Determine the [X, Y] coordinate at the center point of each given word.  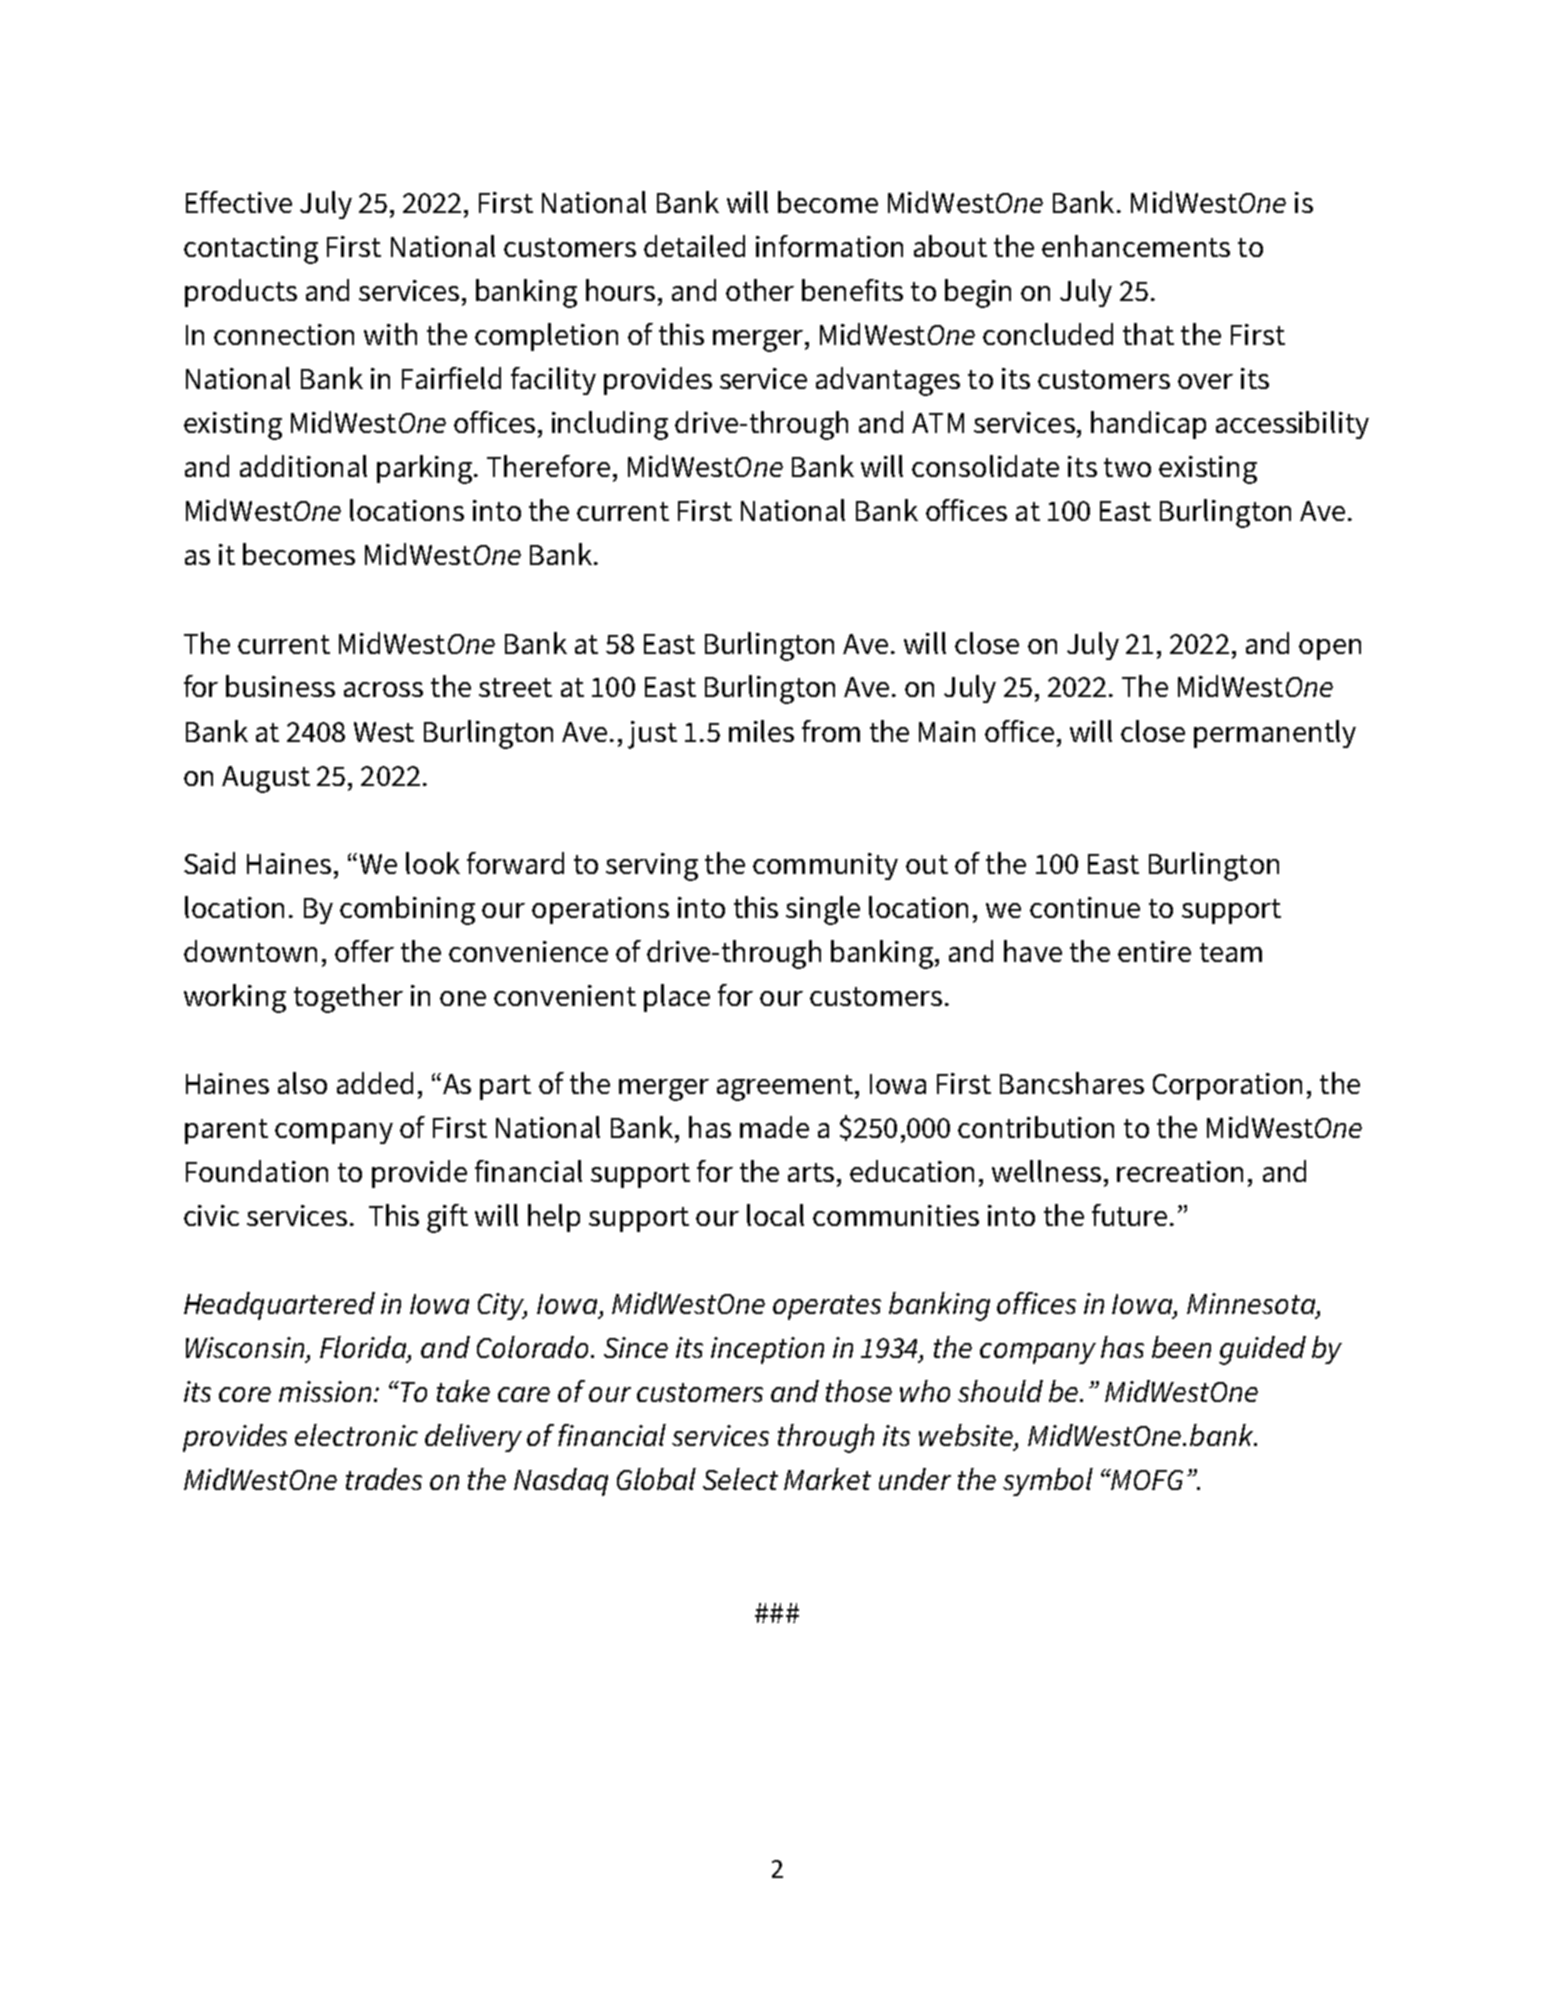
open [1330, 649]
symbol [1048, 1482]
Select [740, 1479]
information [829, 246]
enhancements [1136, 246]
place [677, 998]
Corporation [1227, 1086]
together [348, 998]
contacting [251, 250]
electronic [356, 1435]
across [383, 689]
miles [761, 731]
